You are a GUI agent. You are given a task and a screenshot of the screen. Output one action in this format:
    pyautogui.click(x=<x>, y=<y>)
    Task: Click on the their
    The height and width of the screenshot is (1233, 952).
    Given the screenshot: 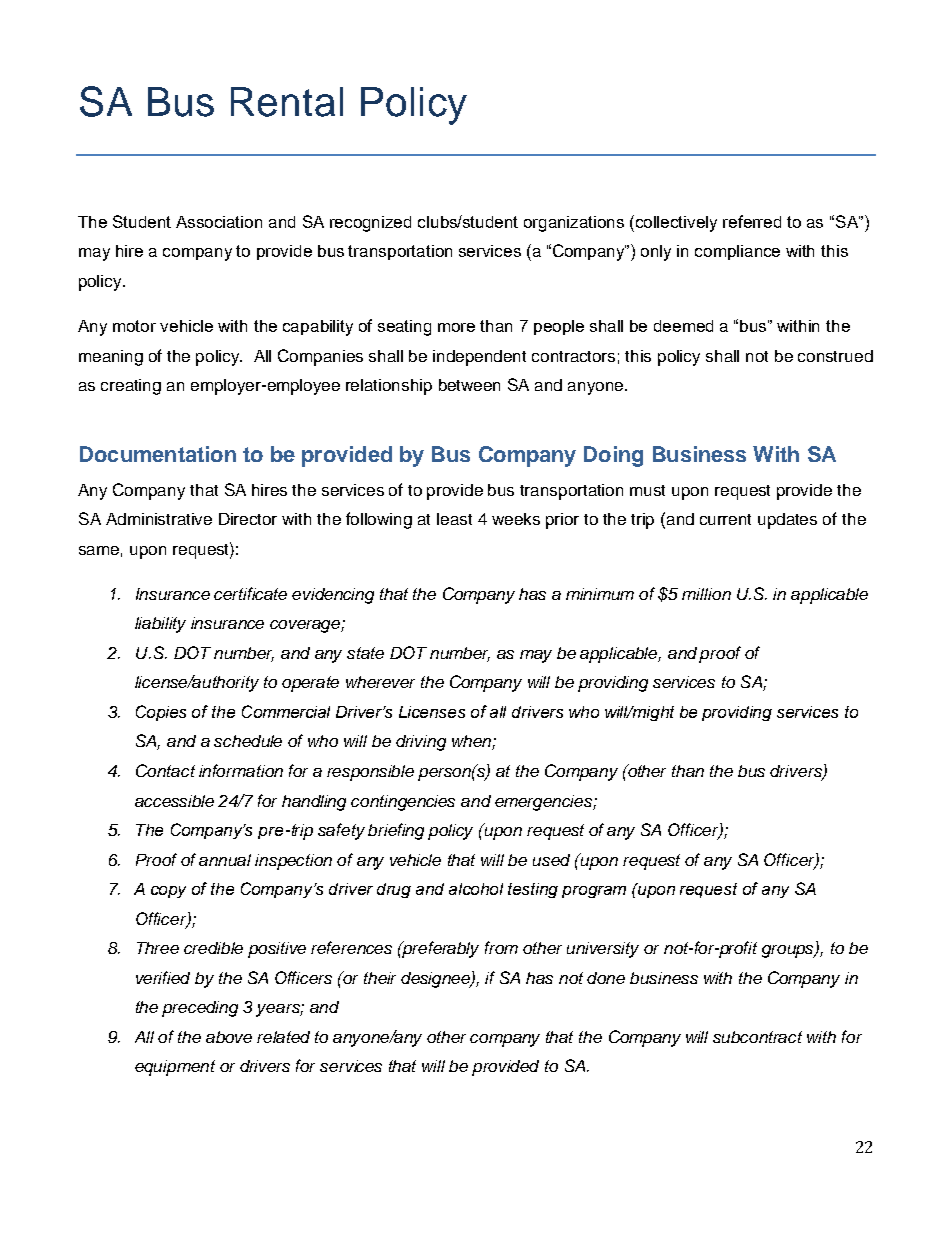 What is the action you would take?
    pyautogui.click(x=380, y=978)
